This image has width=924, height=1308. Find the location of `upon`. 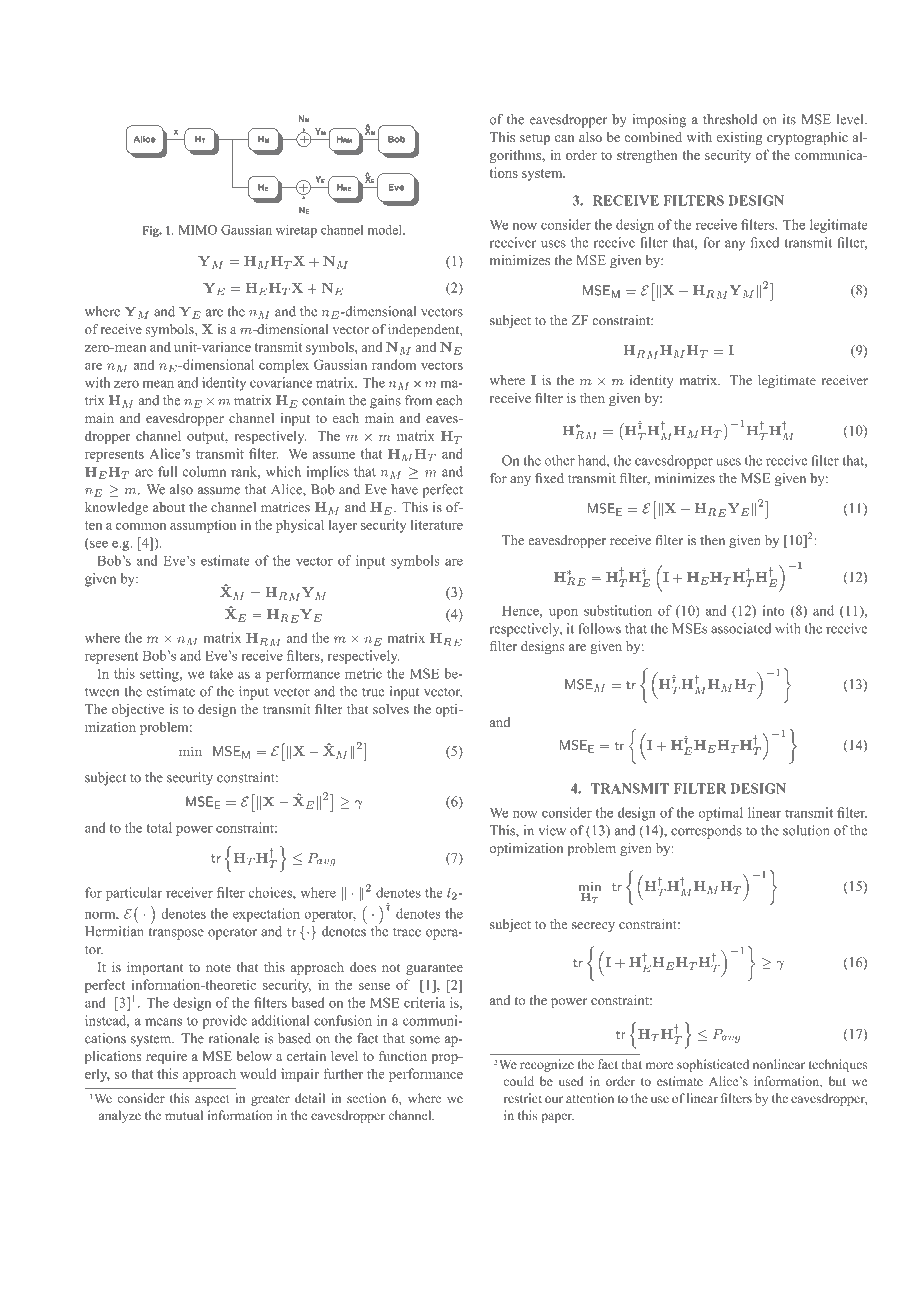

upon is located at coordinates (563, 613).
